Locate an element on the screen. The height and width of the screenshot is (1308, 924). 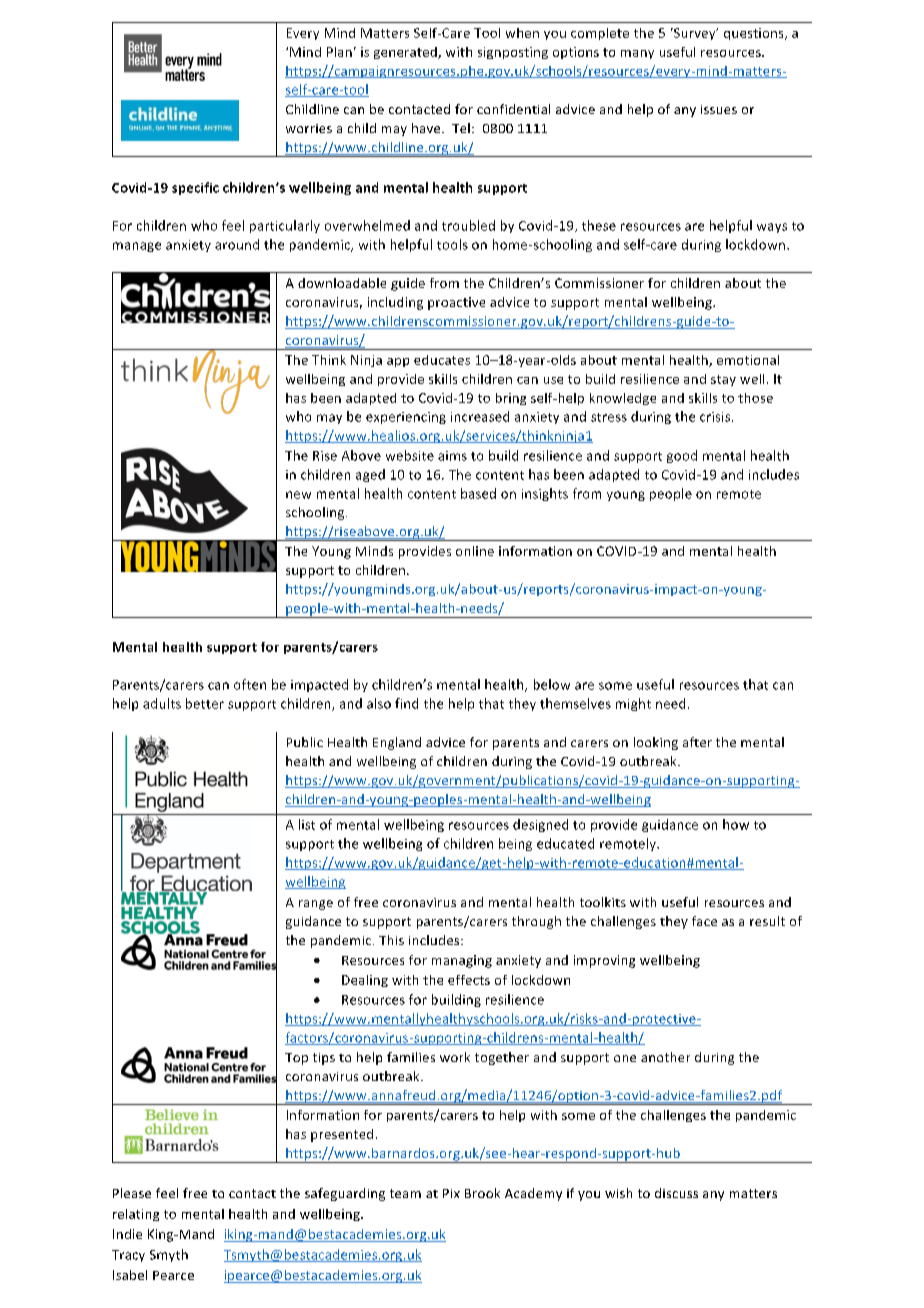
find is located at coordinates (406, 703).
